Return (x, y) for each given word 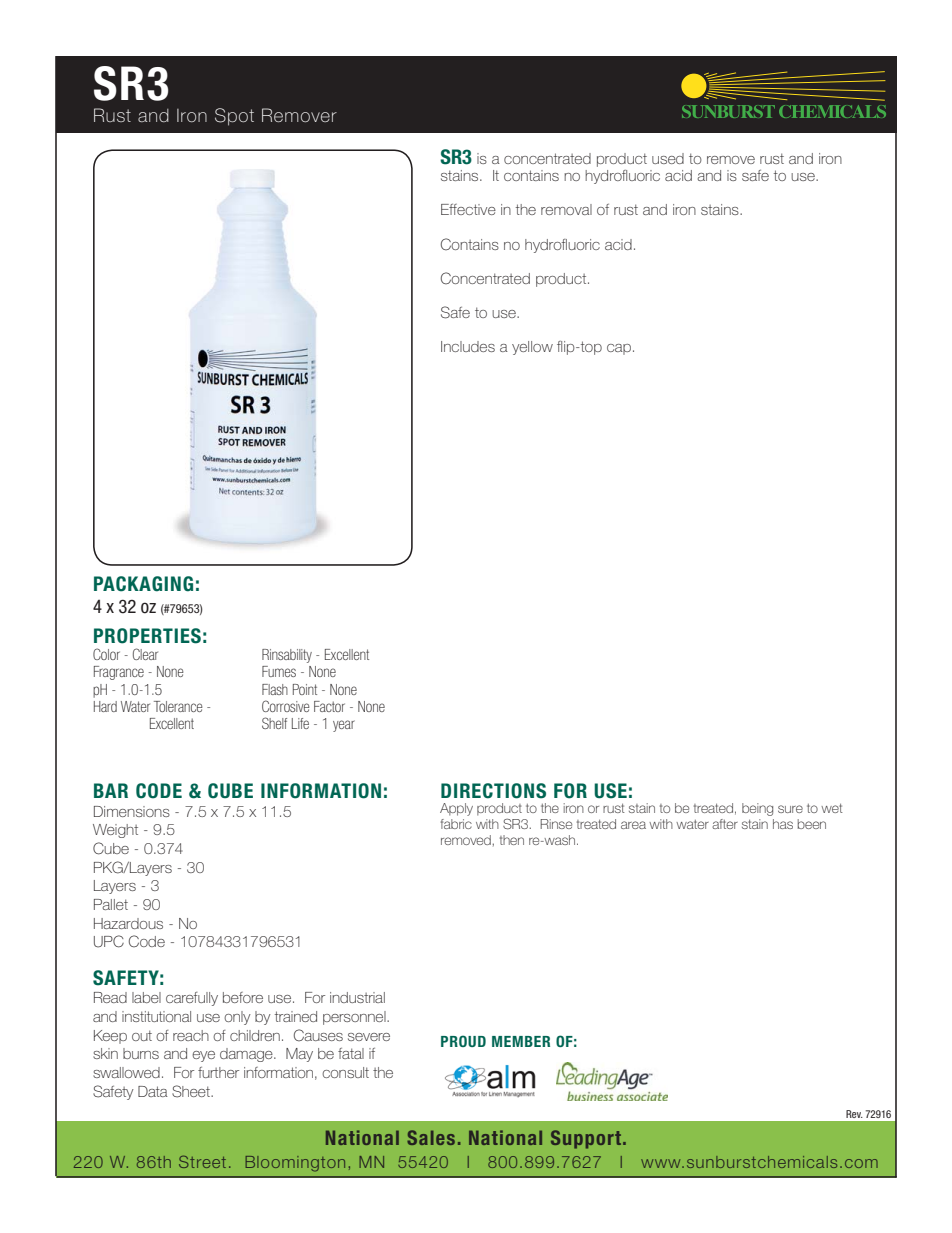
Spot (234, 117)
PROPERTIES (147, 636)
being (757, 809)
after (725, 824)
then (512, 840)
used (668, 158)
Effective (468, 209)
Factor (329, 706)
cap (619, 349)
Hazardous (128, 923)
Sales (431, 1137)
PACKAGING (143, 584)
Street (202, 1161)
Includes (468, 346)
